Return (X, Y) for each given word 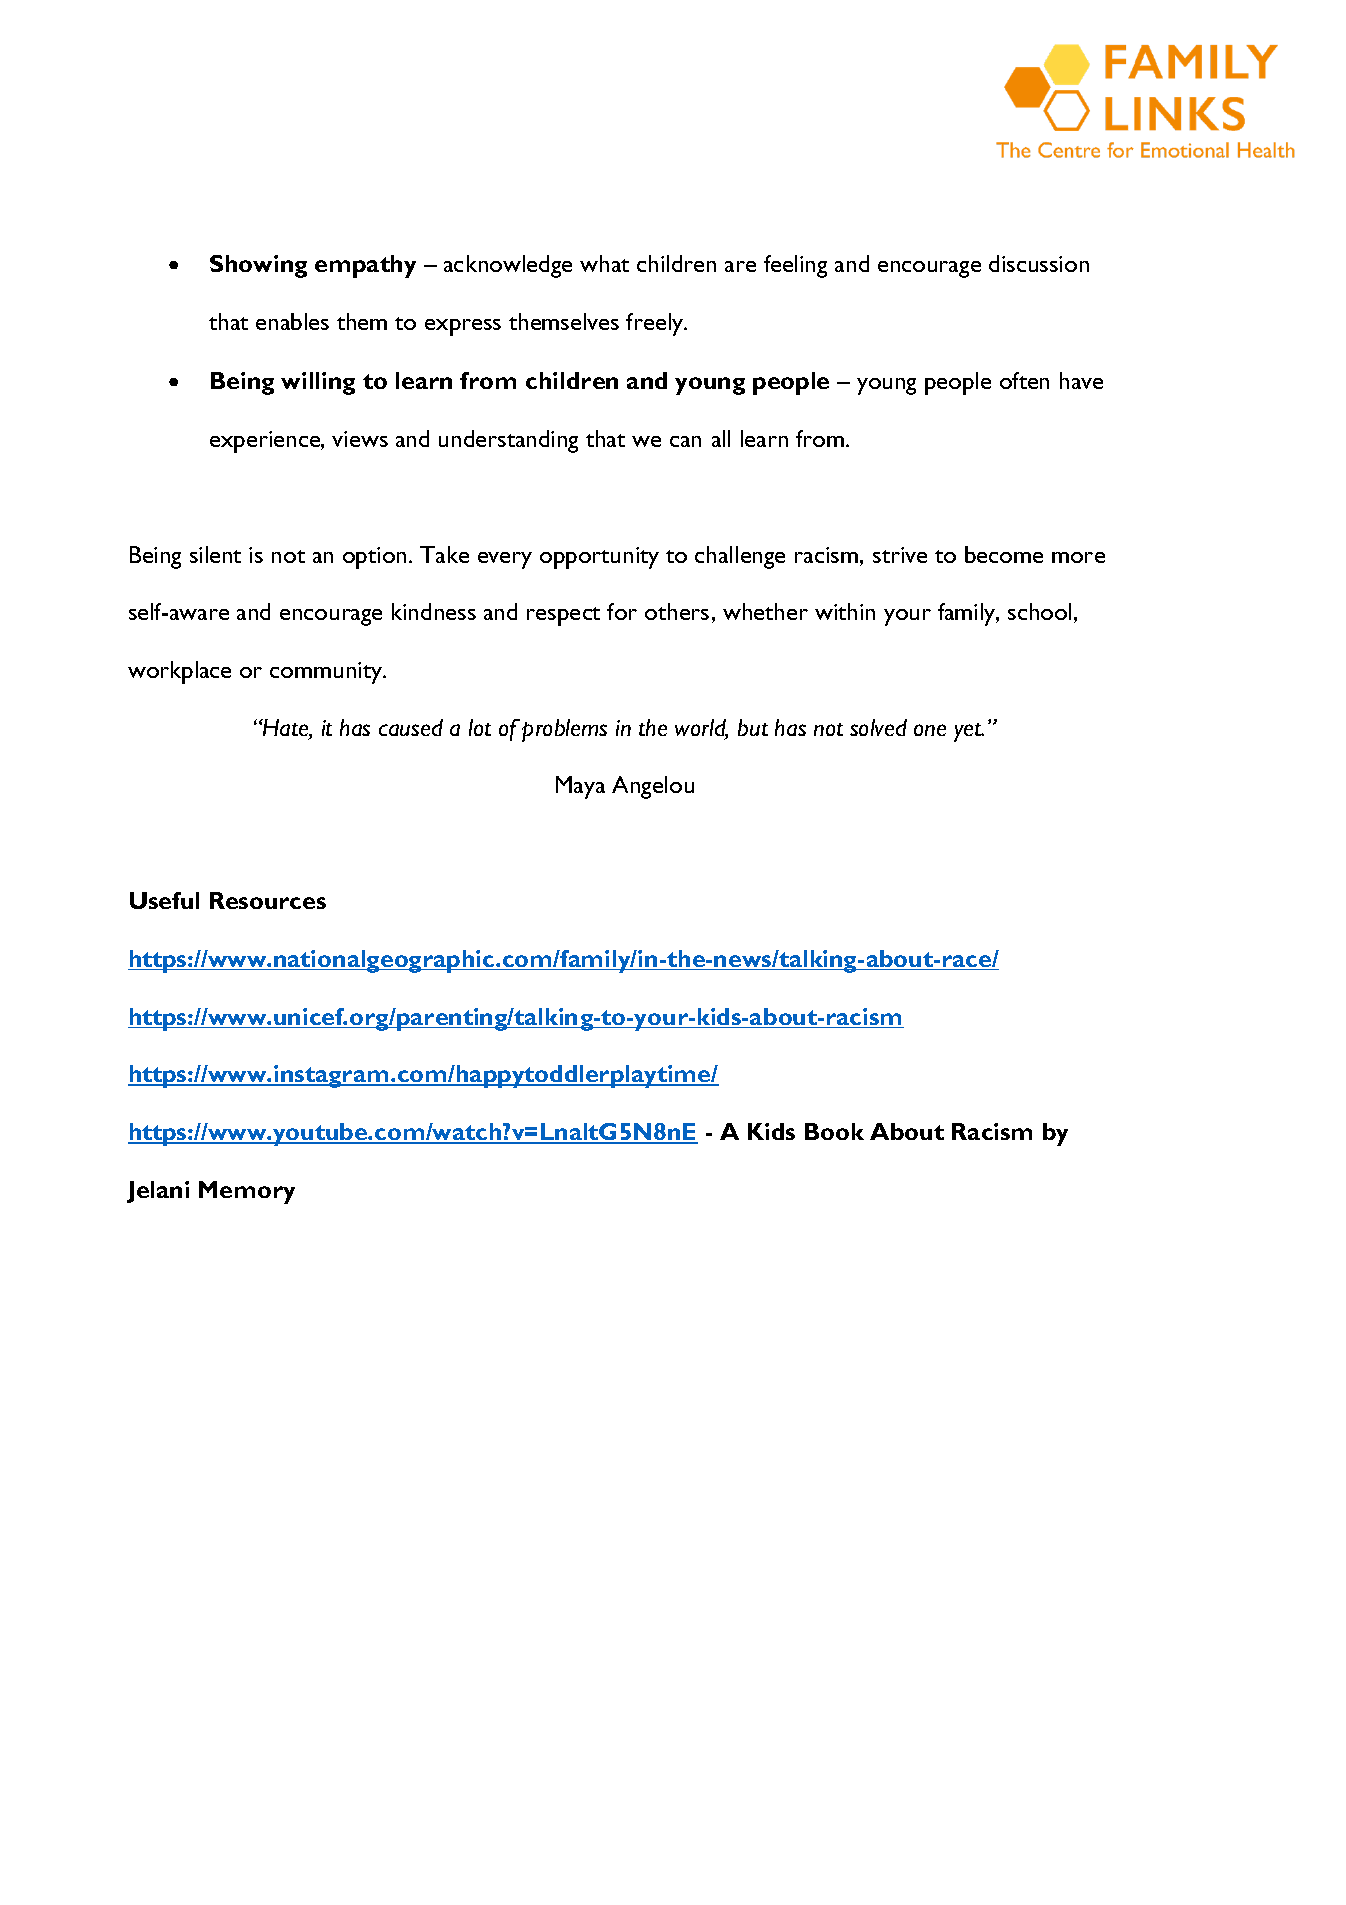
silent (215, 554)
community (327, 673)
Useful (164, 900)
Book (834, 1131)
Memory (247, 1192)
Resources (268, 900)
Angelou (653, 787)
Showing (258, 266)
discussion (1039, 263)
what (604, 263)
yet (969, 732)
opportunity (599, 558)
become (1004, 554)
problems (564, 730)
